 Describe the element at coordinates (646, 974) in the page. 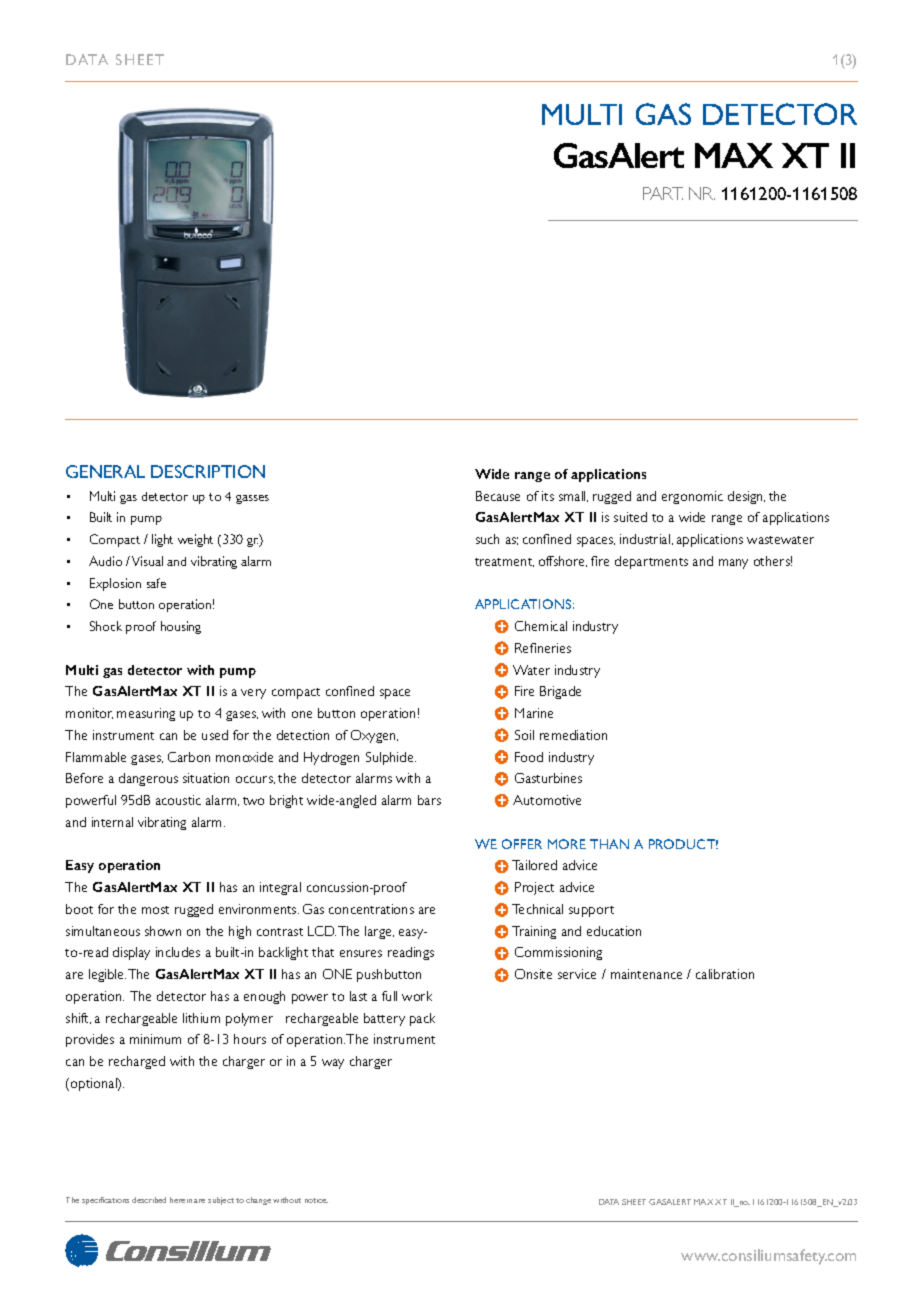

I see `maintenance` at that location.
